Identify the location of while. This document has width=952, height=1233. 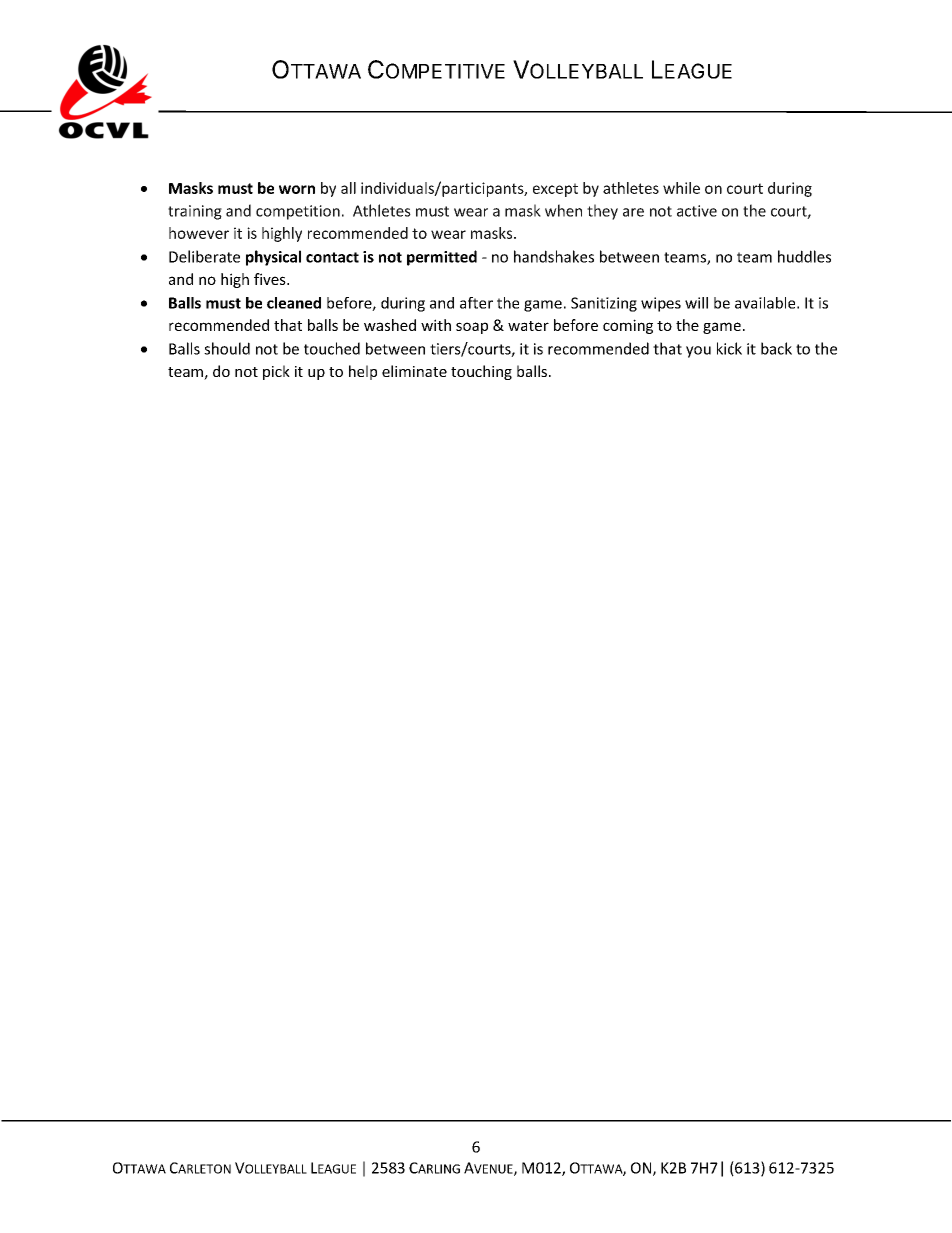
(681, 188).
